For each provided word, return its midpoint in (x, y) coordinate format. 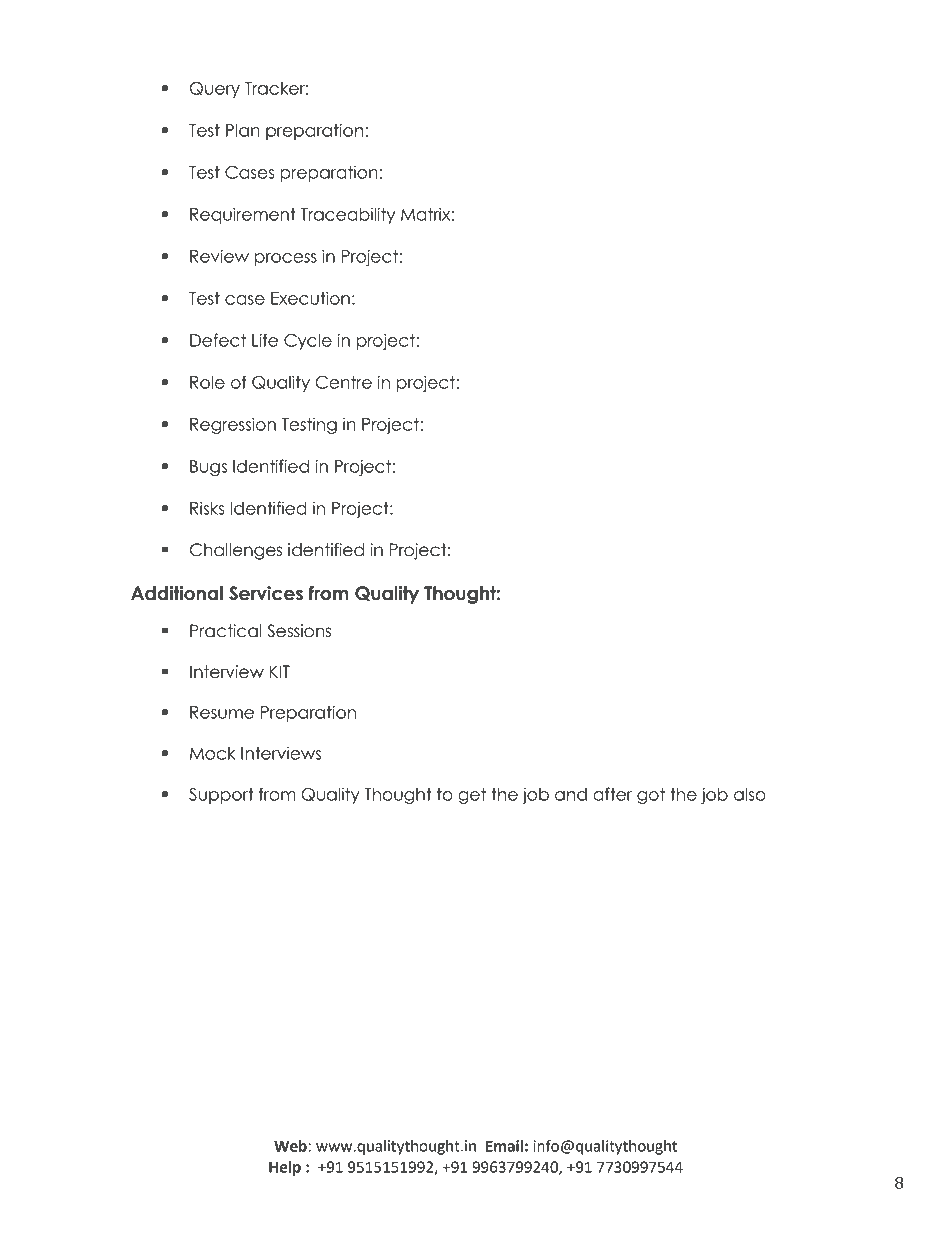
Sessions (299, 631)
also (750, 794)
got (651, 796)
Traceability (347, 215)
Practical (226, 631)
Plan (243, 130)
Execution (310, 298)
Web (291, 1146)
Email (504, 1146)
